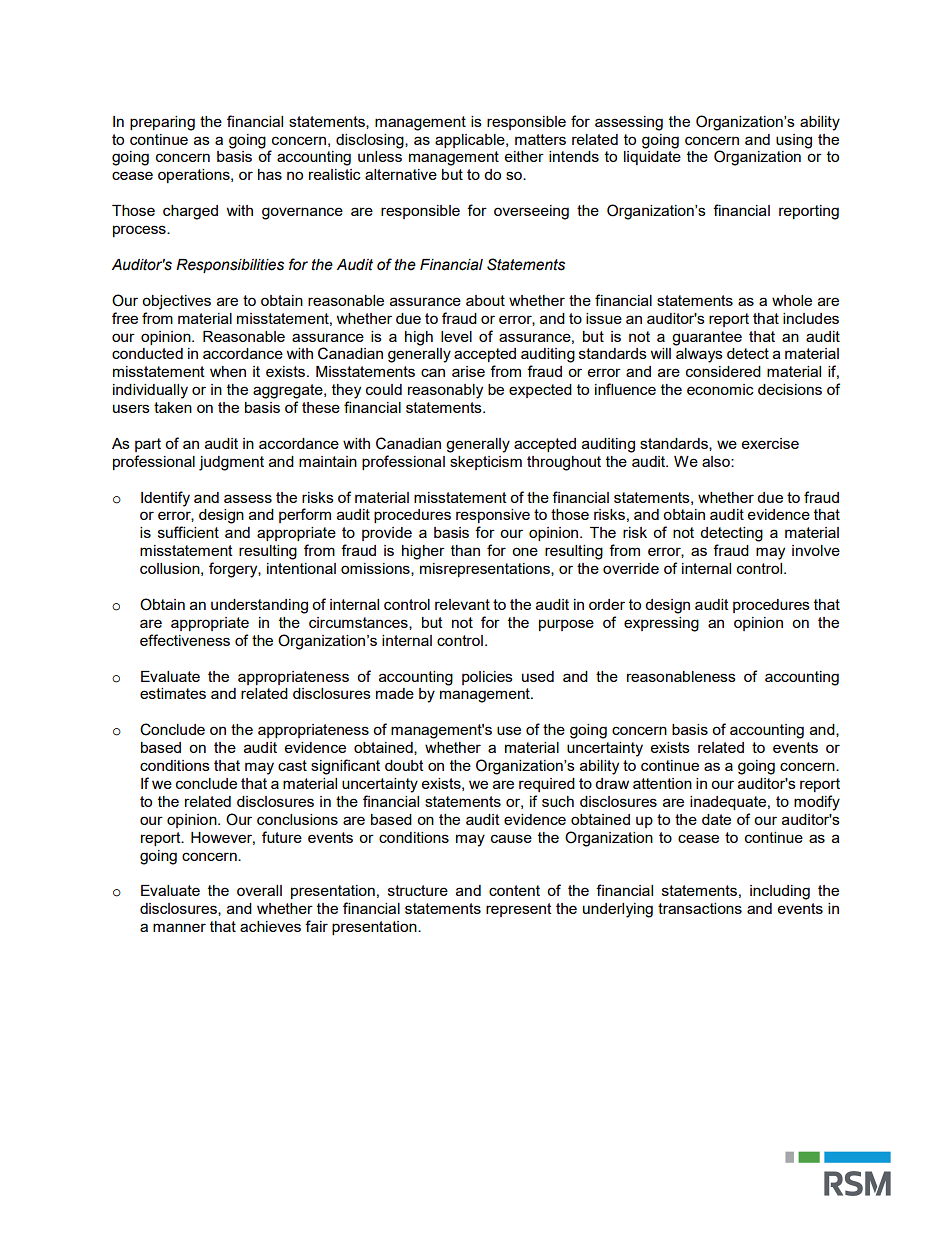 This image has height=1233, width=952. I want to click on level, so click(456, 336).
